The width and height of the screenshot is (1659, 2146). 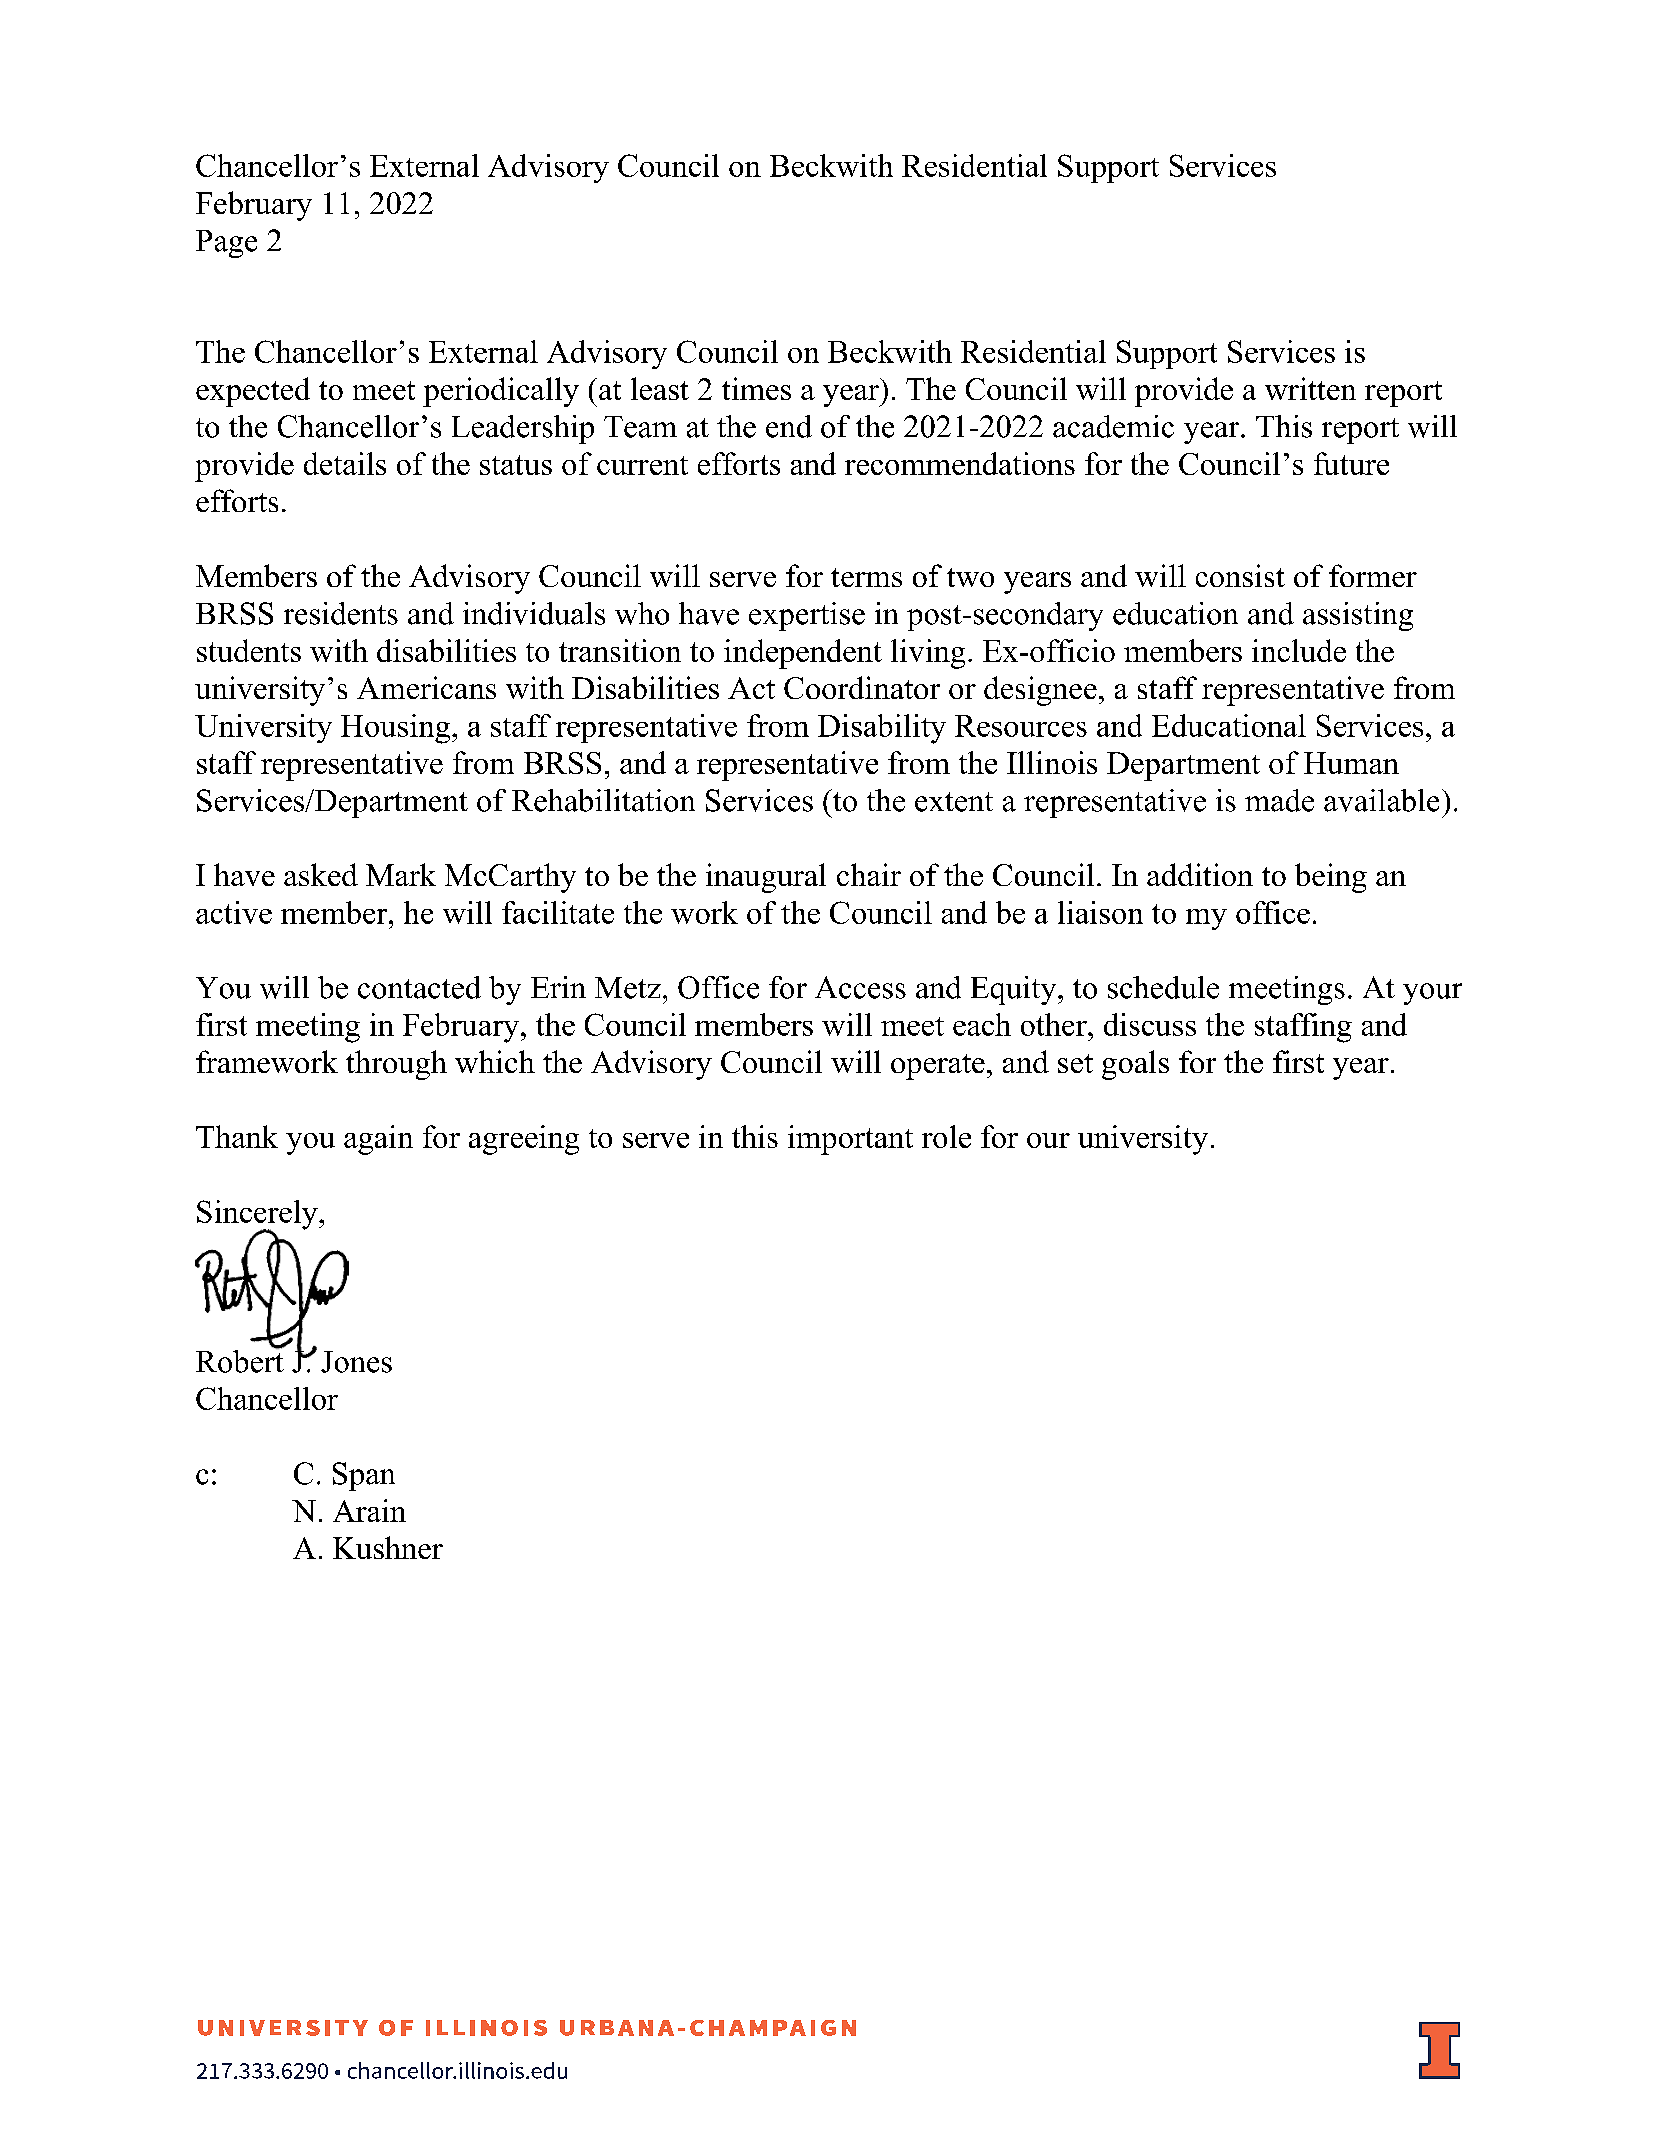 I want to click on Kushner, so click(x=388, y=1547).
